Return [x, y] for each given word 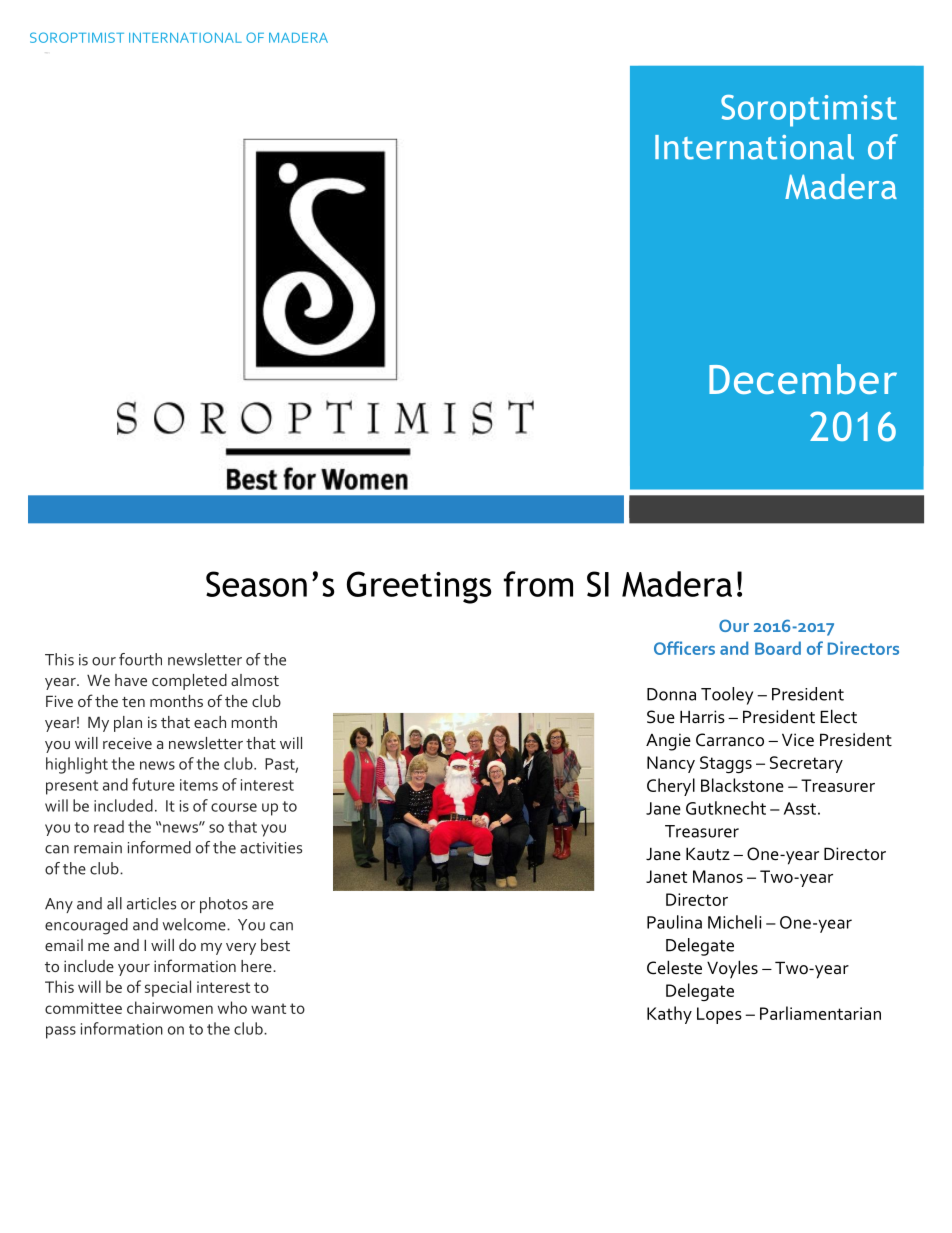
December [803, 379]
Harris [702, 717]
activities [271, 848]
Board [778, 648]
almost [255, 680]
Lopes [719, 1015]
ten [133, 702]
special [168, 988]
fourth [140, 659]
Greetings [419, 587]
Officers [684, 648]
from [538, 584]
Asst [800, 808]
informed [159, 847]
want [268, 1008]
